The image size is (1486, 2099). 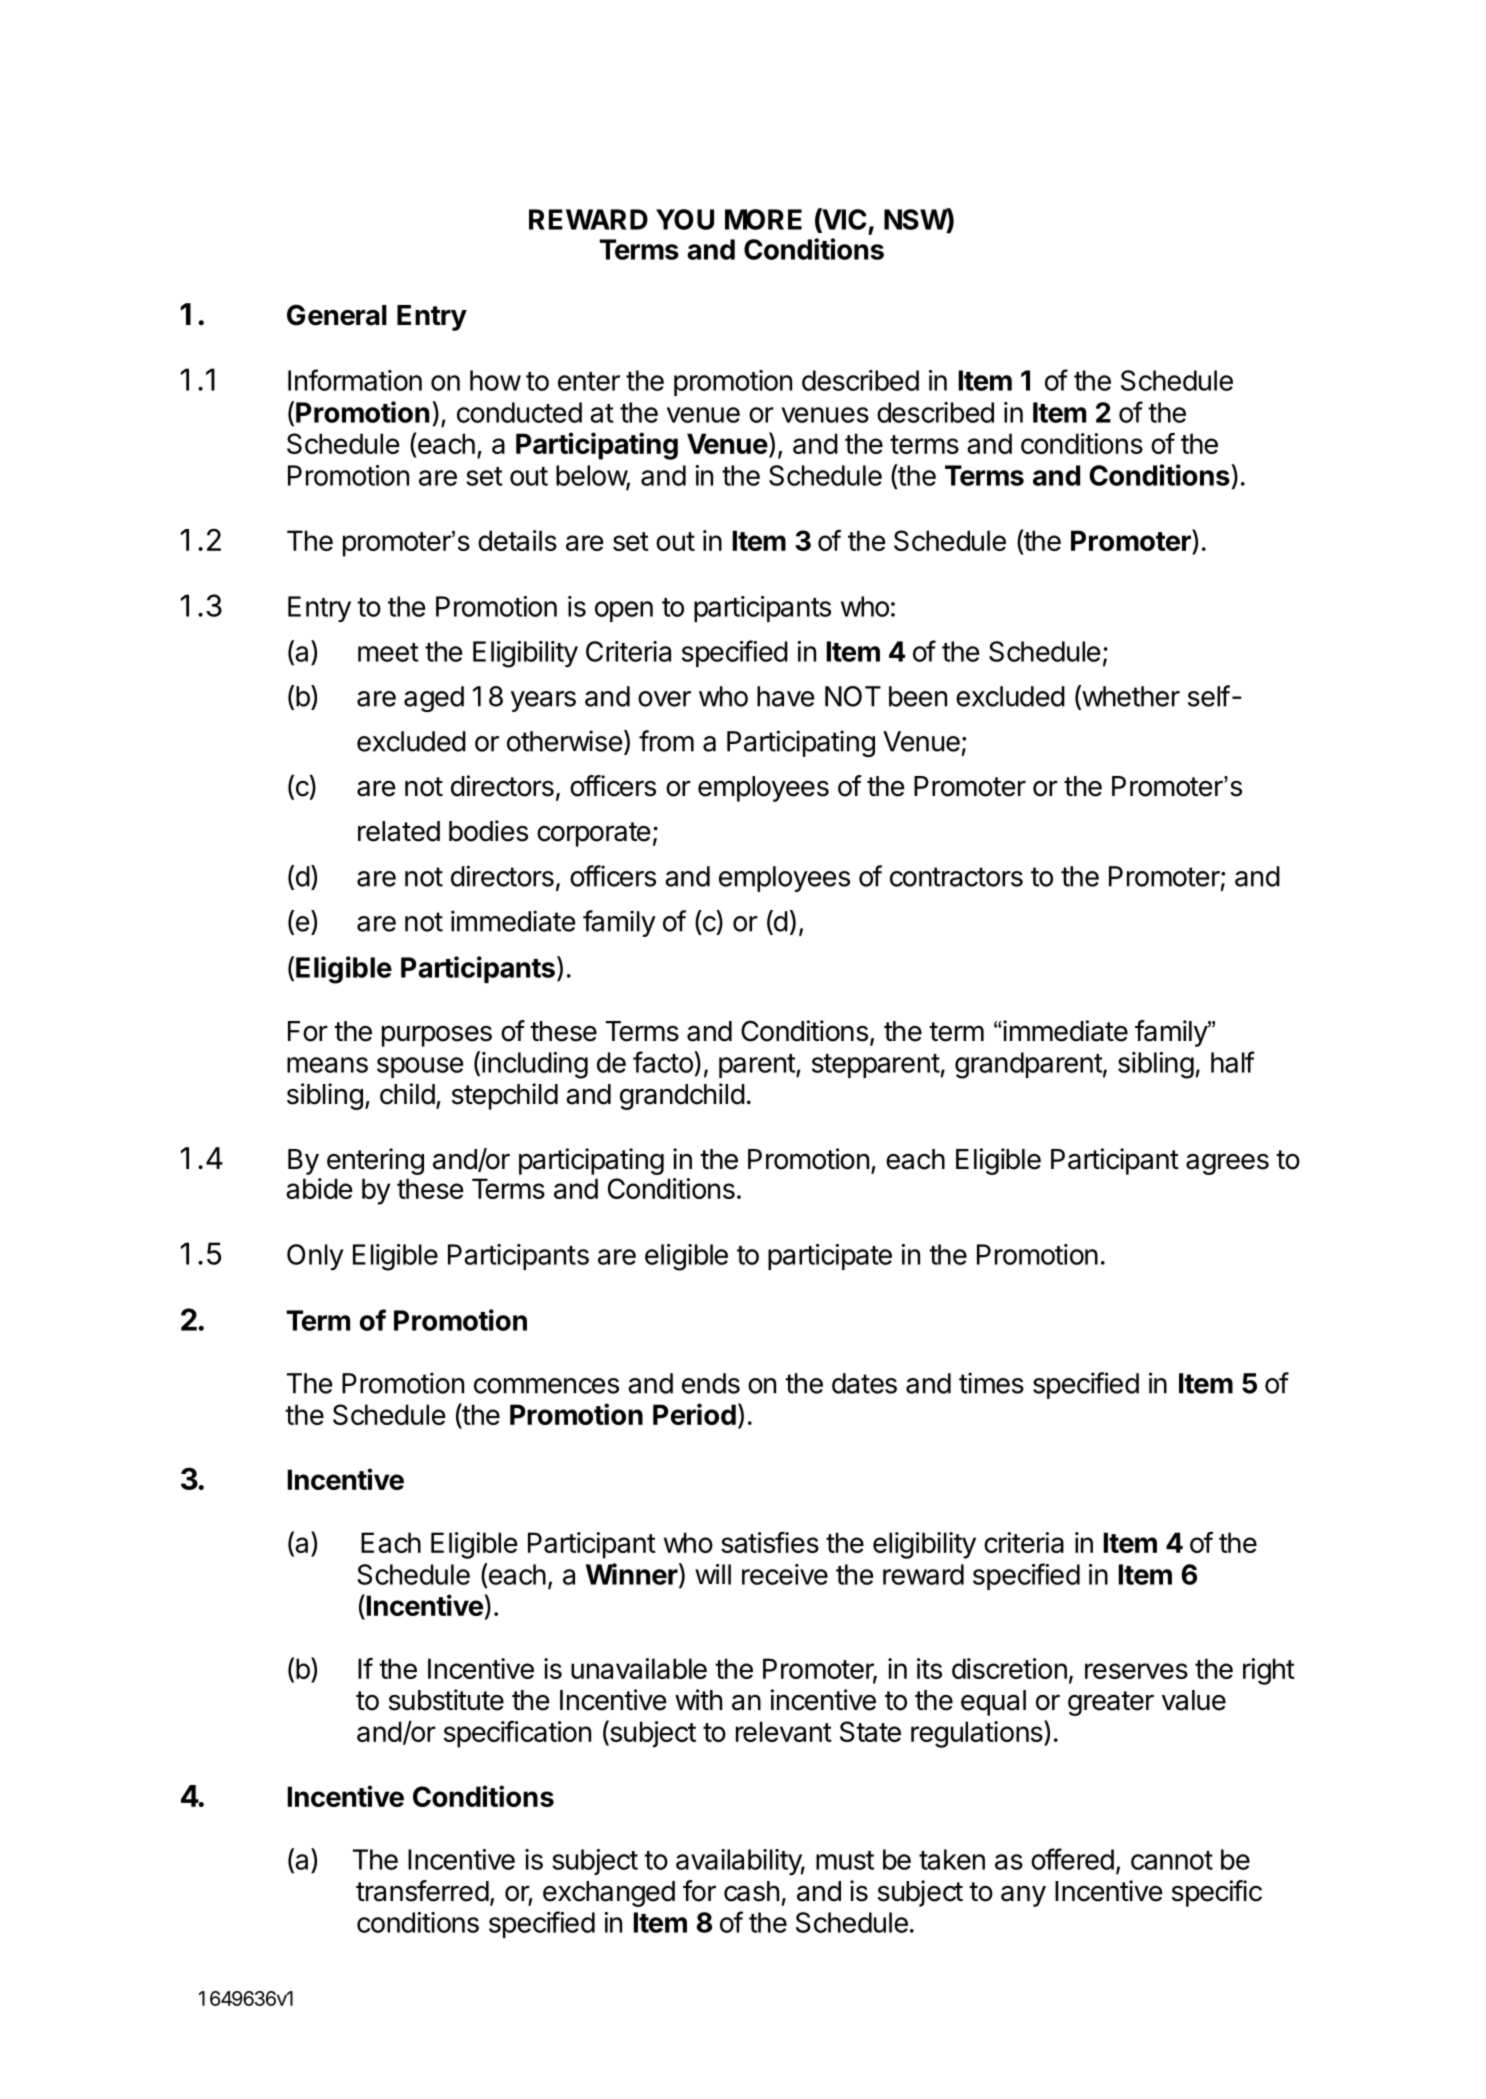 What do you see at coordinates (422, 1891) in the page?
I see `transferred` at bounding box center [422, 1891].
